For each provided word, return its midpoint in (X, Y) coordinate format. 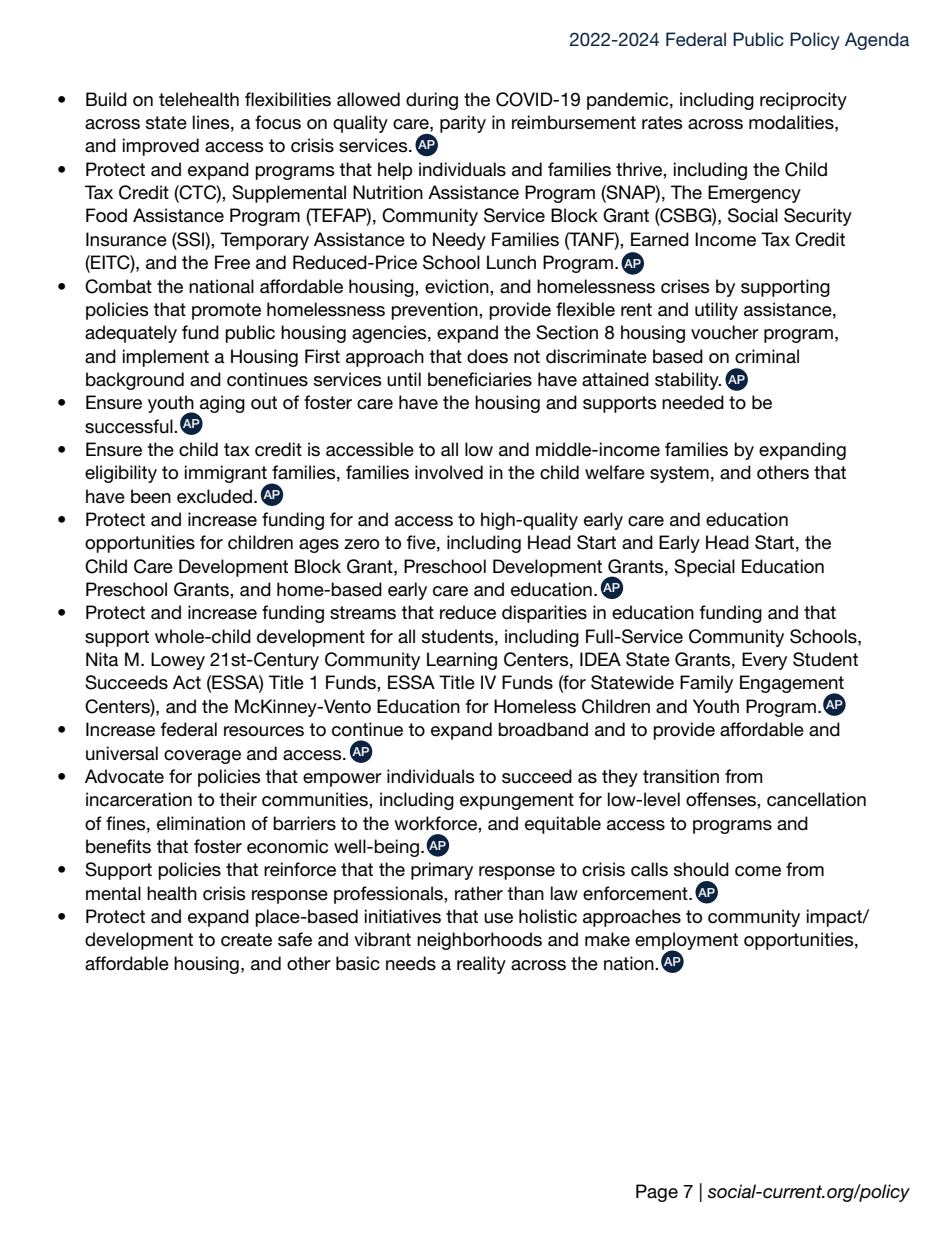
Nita (102, 659)
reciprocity (803, 101)
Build (106, 99)
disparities (544, 614)
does (487, 356)
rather (479, 893)
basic (358, 963)
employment (686, 942)
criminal (767, 356)
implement (166, 358)
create (246, 940)
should (701, 869)
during (432, 101)
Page (657, 1193)
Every (764, 661)
